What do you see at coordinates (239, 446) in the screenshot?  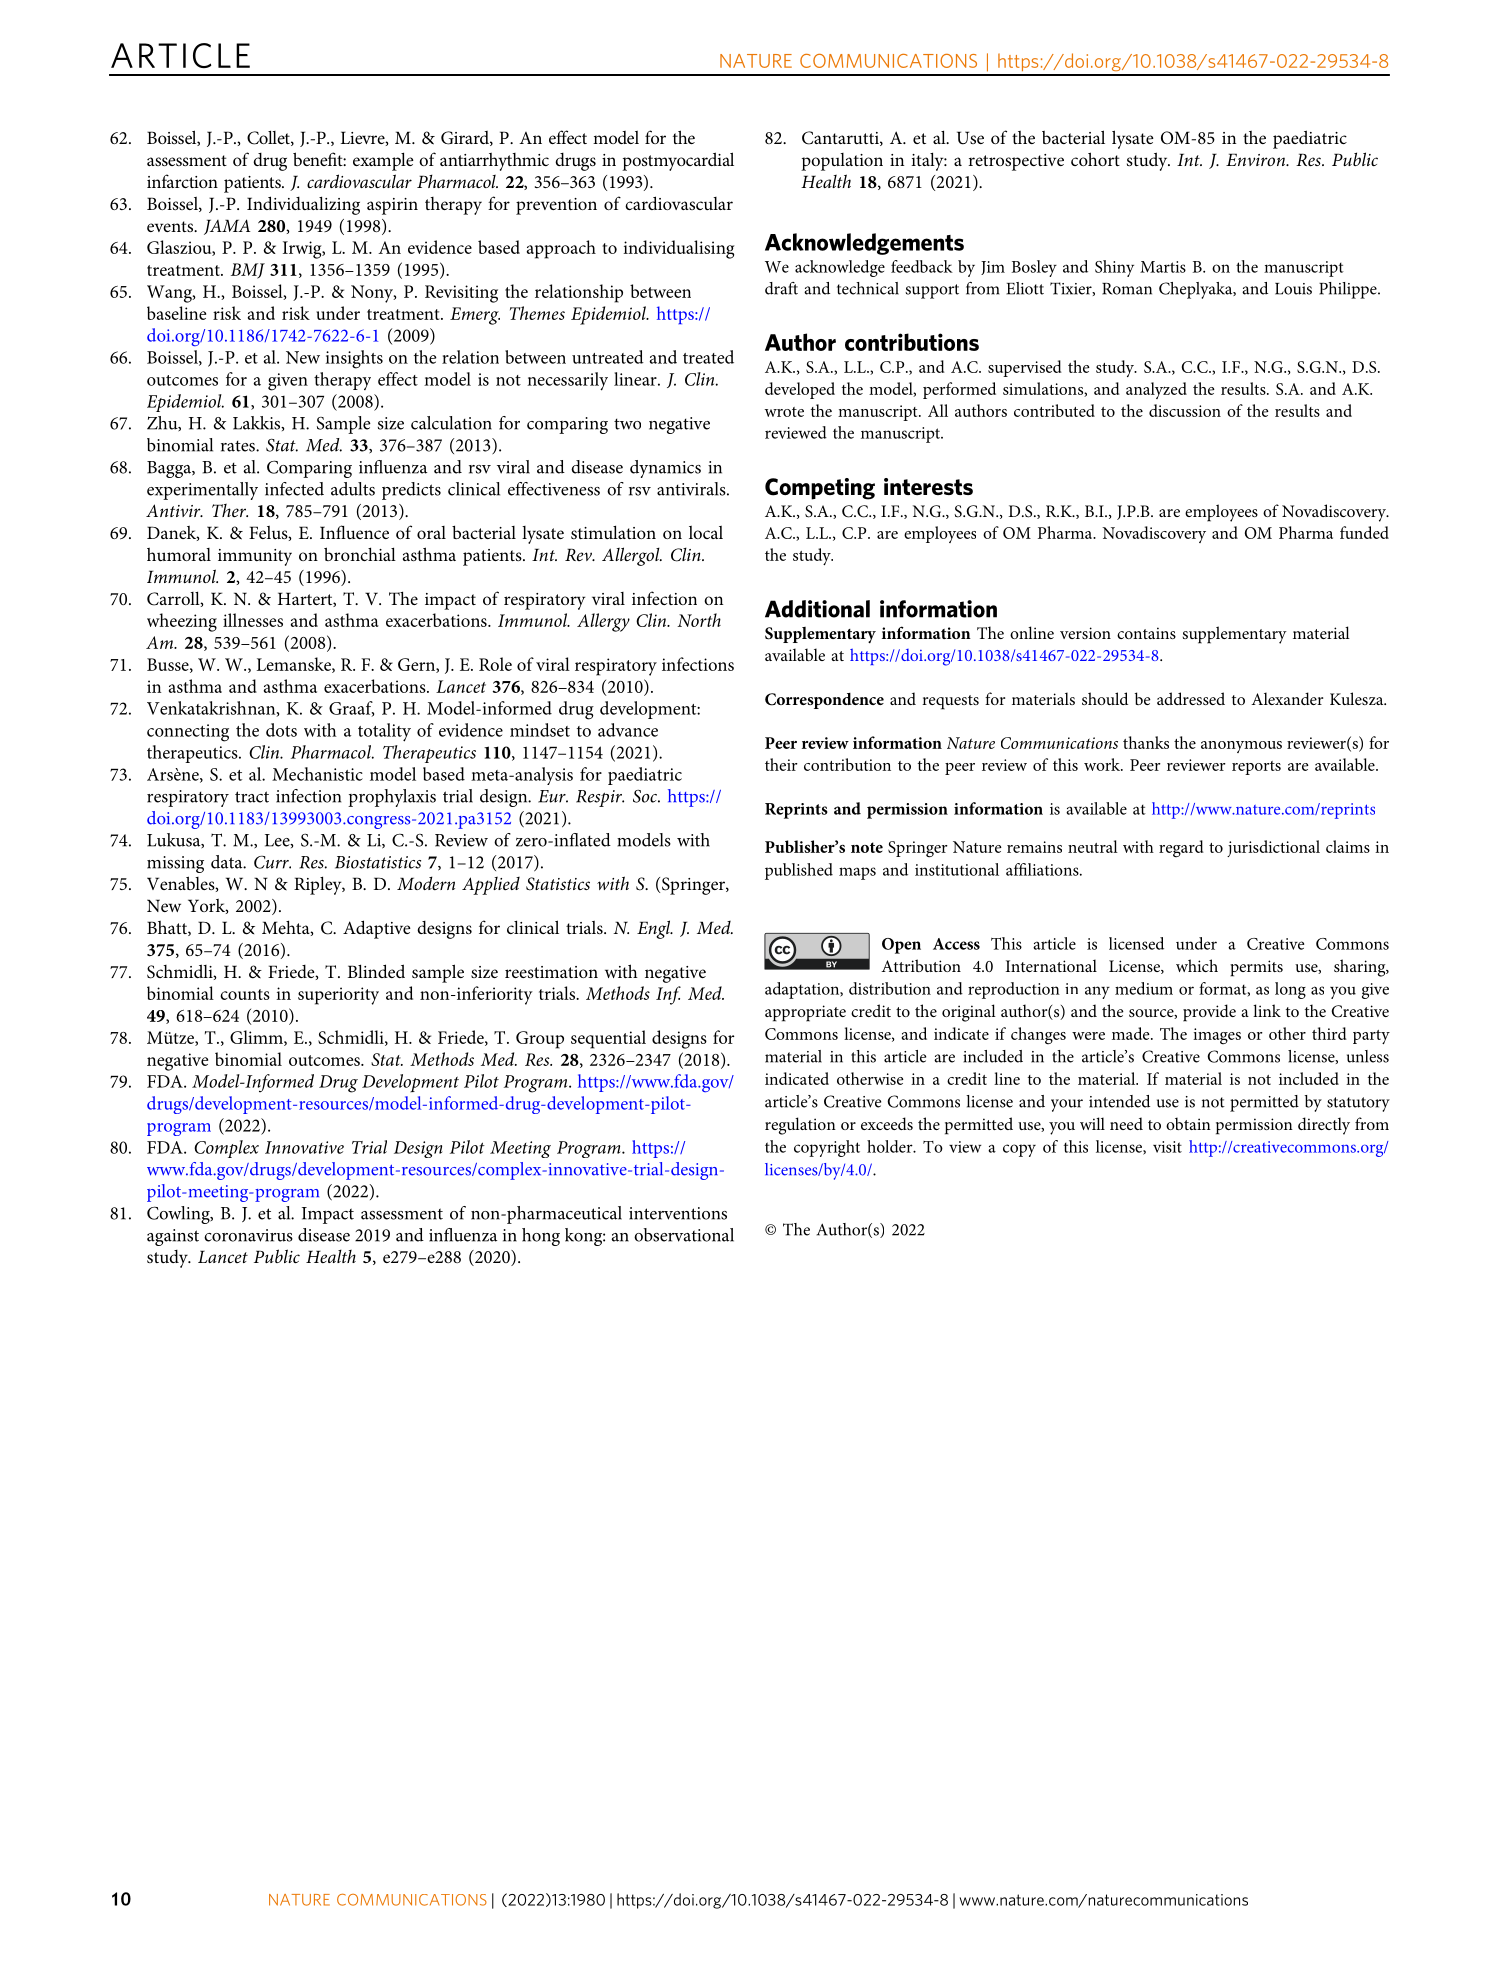 I see `rates` at bounding box center [239, 446].
